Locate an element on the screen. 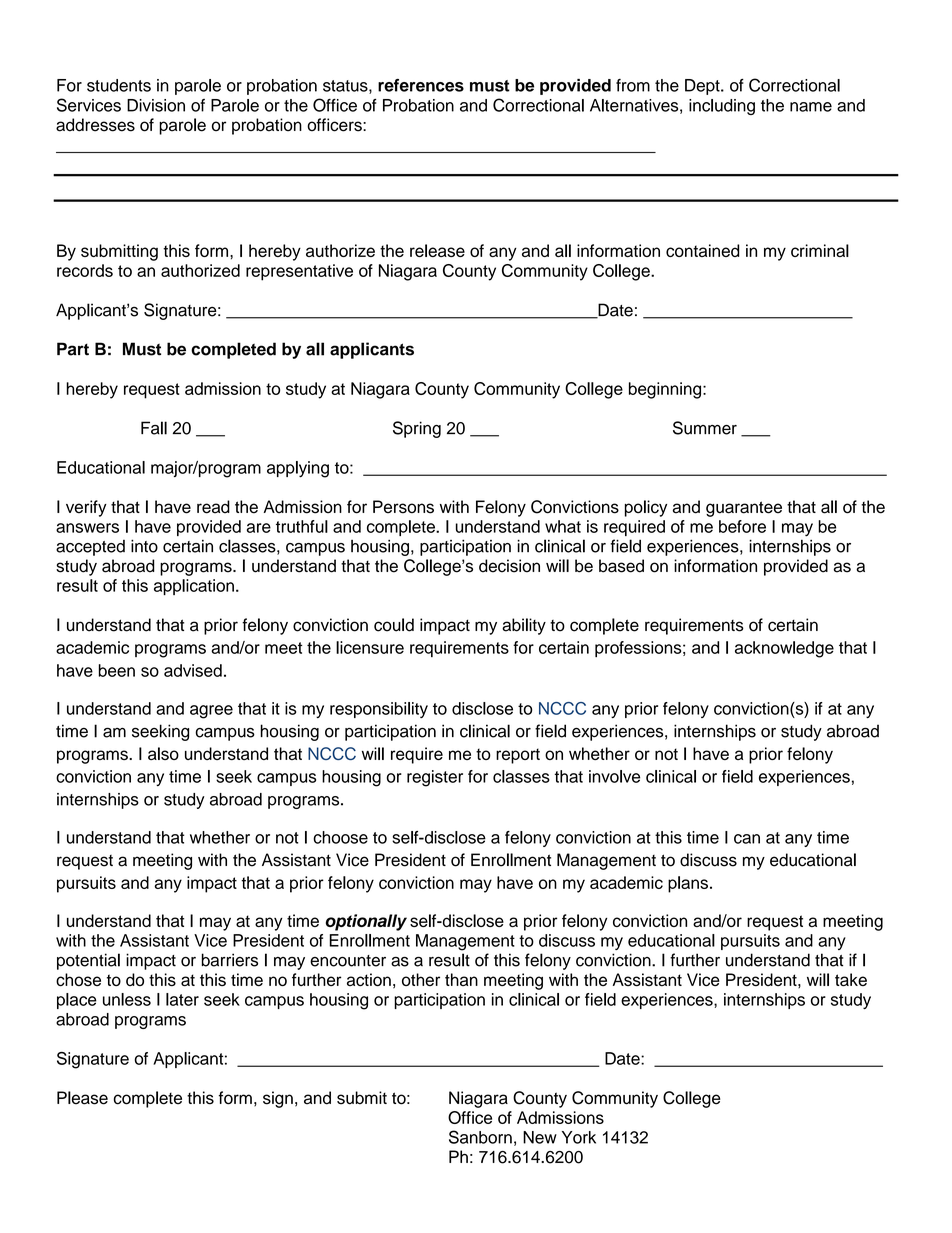 The width and height of the screenshot is (952, 1233). references is located at coordinates (421, 85).
